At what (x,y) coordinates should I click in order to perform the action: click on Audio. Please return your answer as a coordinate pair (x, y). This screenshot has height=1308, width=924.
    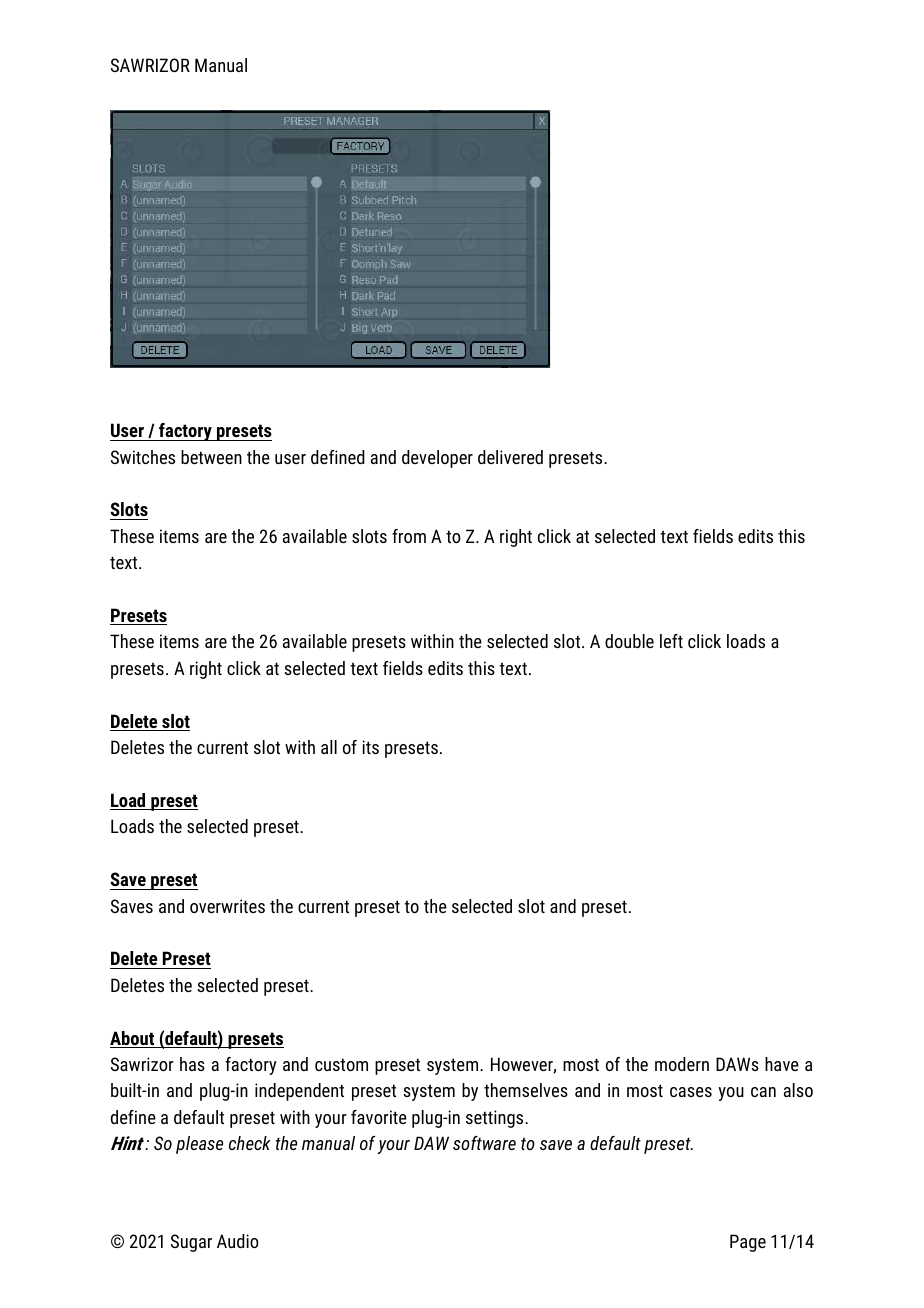
    Looking at the image, I should click on (238, 1241).
